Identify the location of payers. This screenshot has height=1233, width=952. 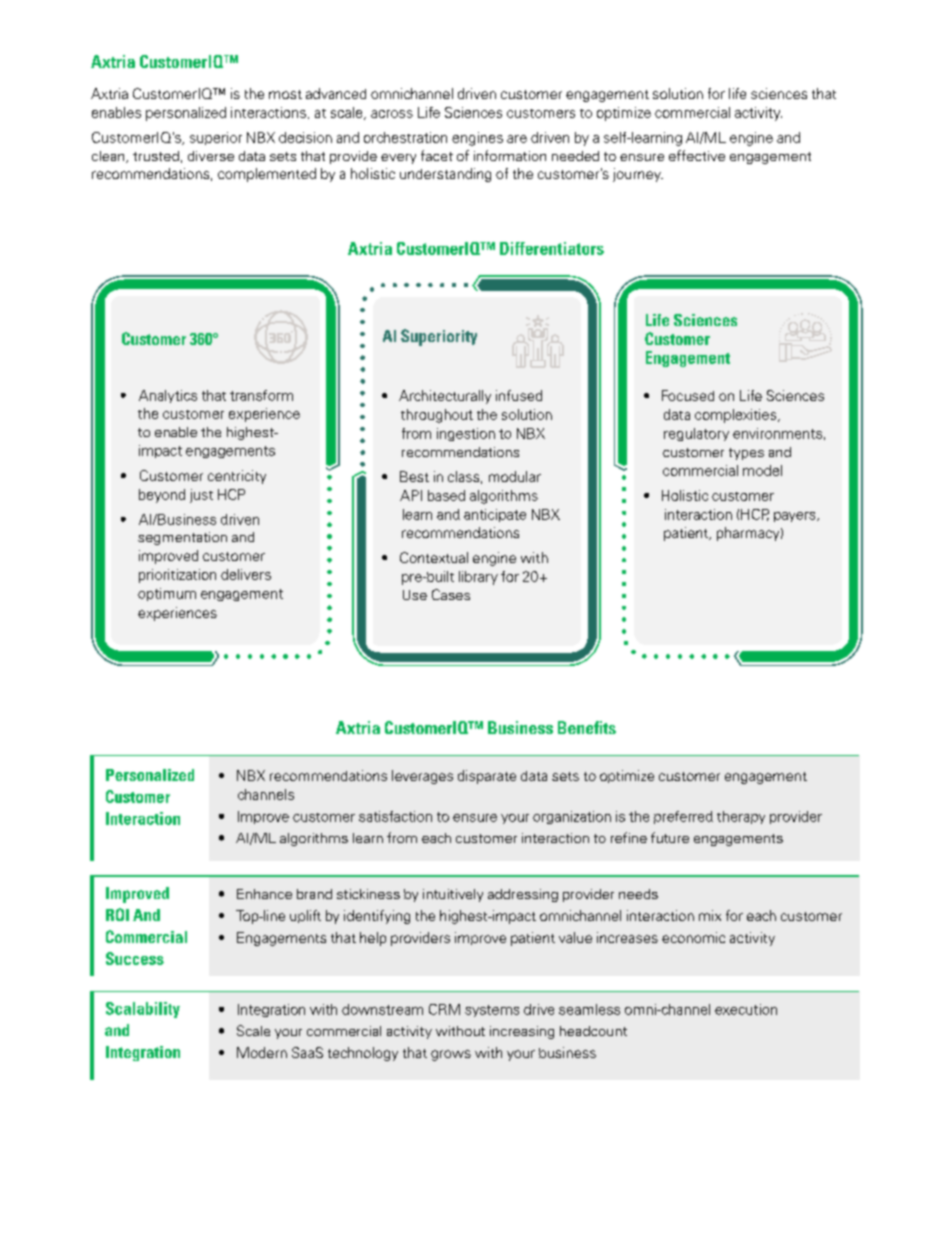
(796, 517).
